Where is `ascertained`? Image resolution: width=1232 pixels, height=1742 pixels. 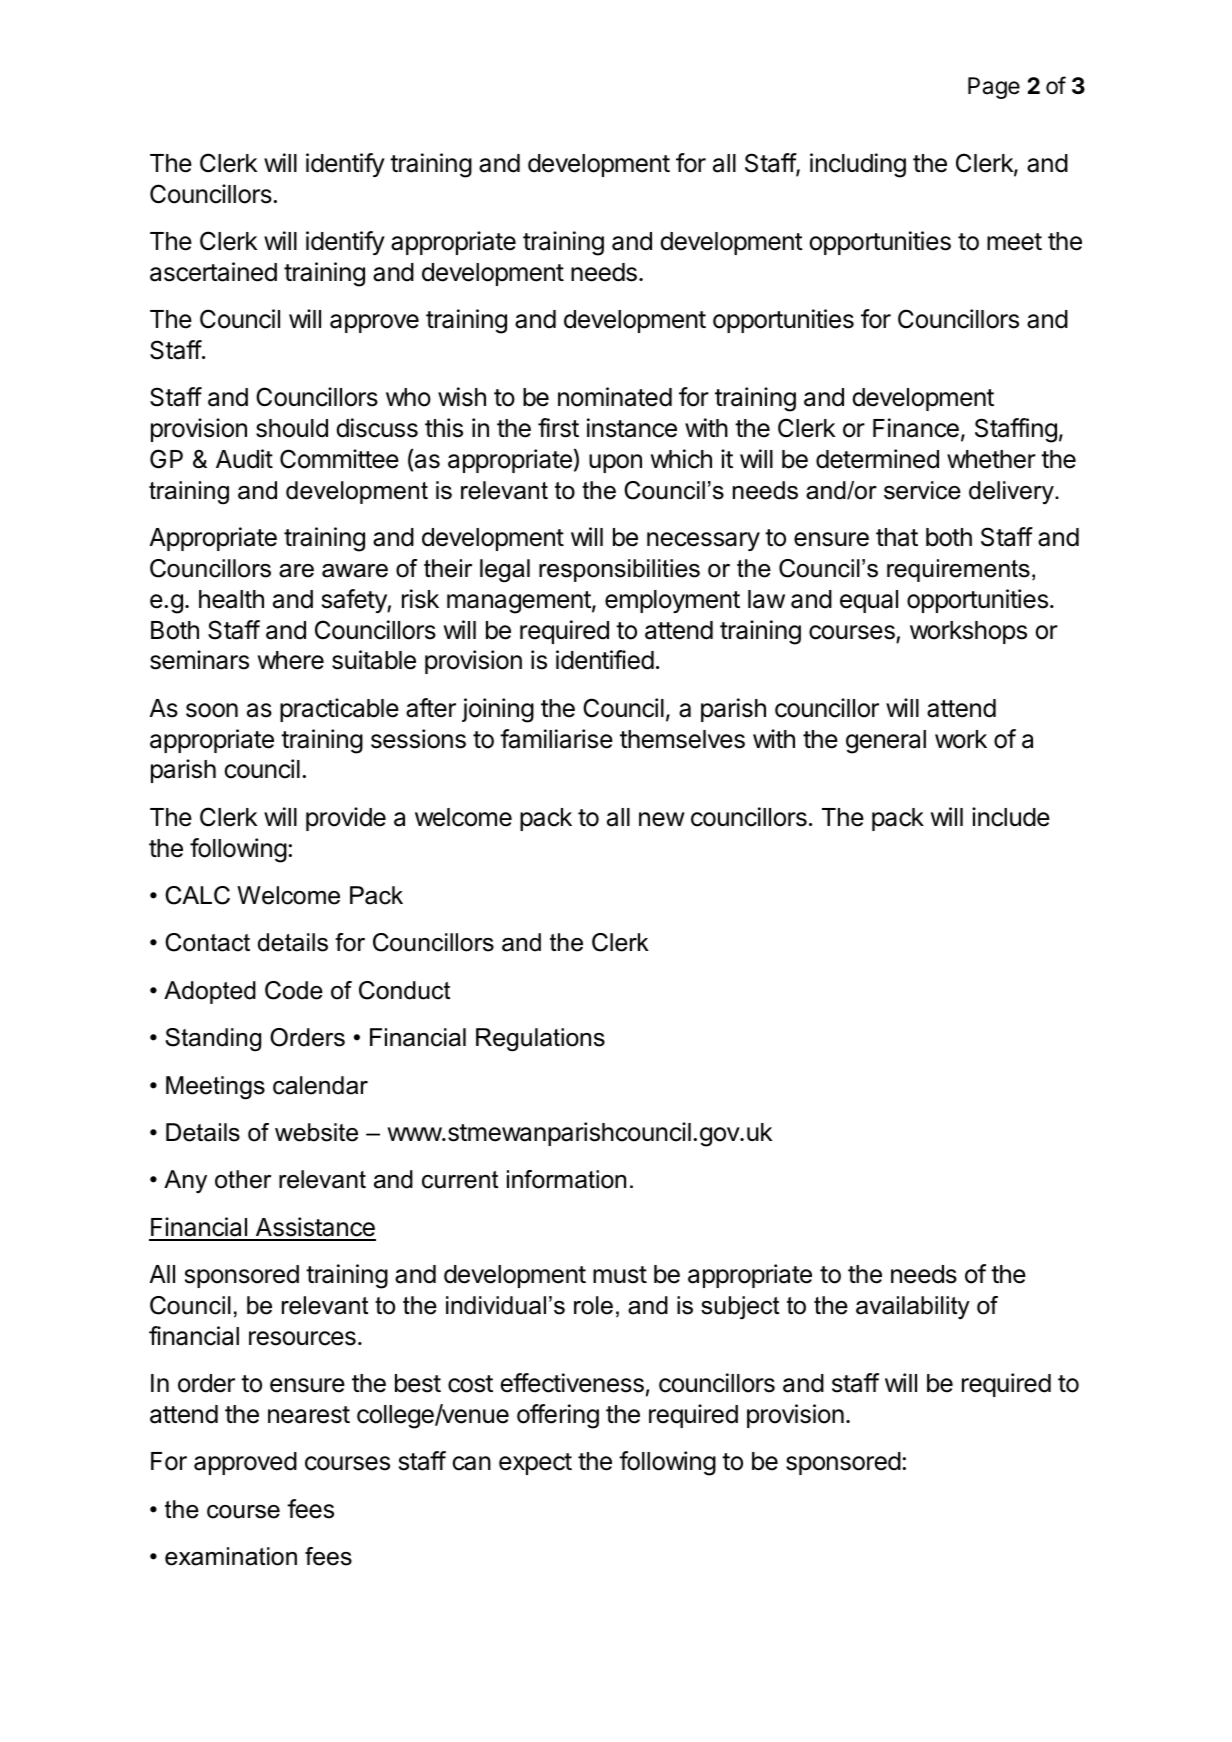 ascertained is located at coordinates (213, 272).
